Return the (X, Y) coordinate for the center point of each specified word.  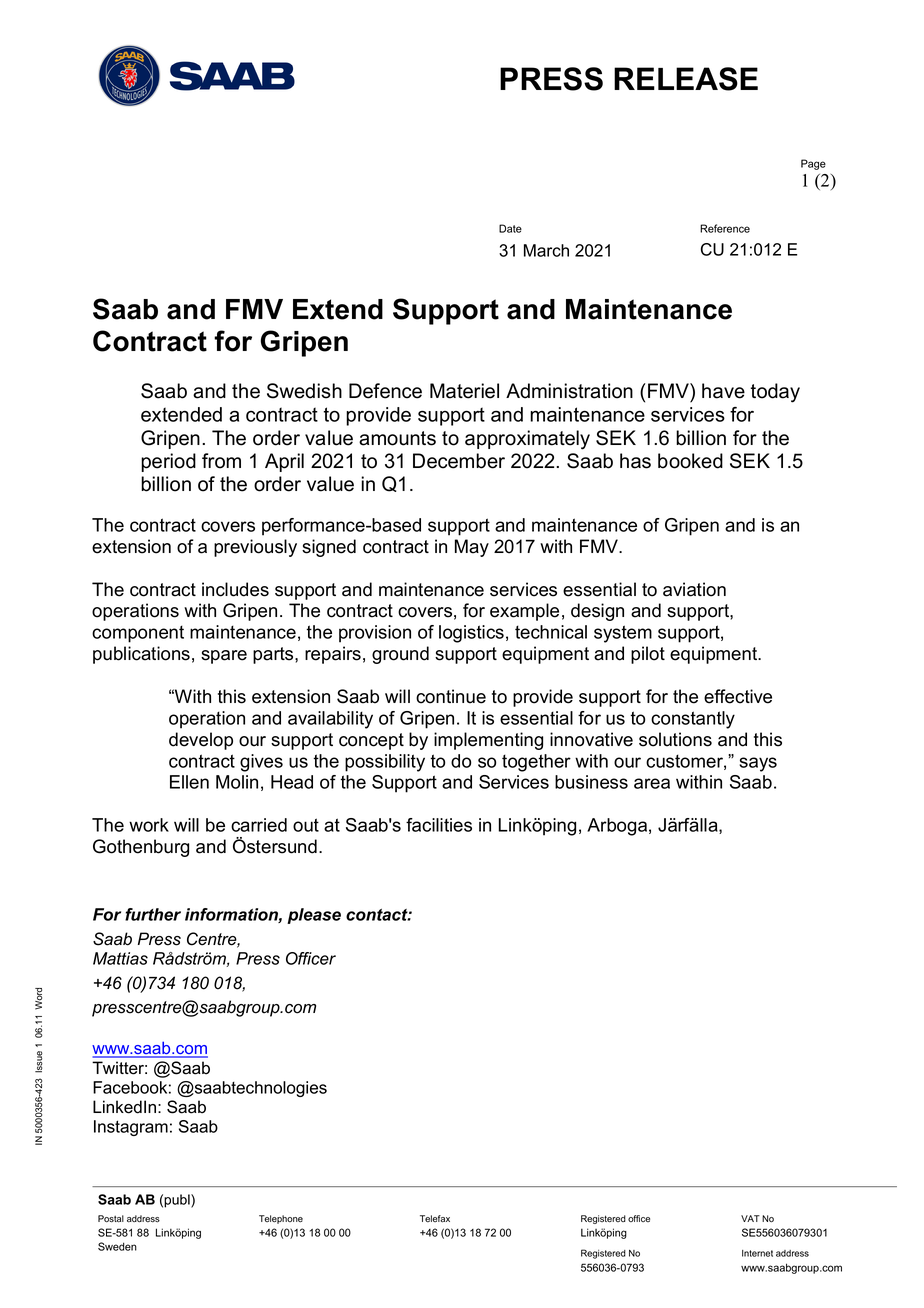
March (546, 250)
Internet (757, 1253)
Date (510, 228)
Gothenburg (141, 848)
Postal (111, 1219)
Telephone (281, 1219)
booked (690, 461)
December (459, 461)
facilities (439, 825)
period (168, 462)
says (758, 764)
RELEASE (686, 79)
